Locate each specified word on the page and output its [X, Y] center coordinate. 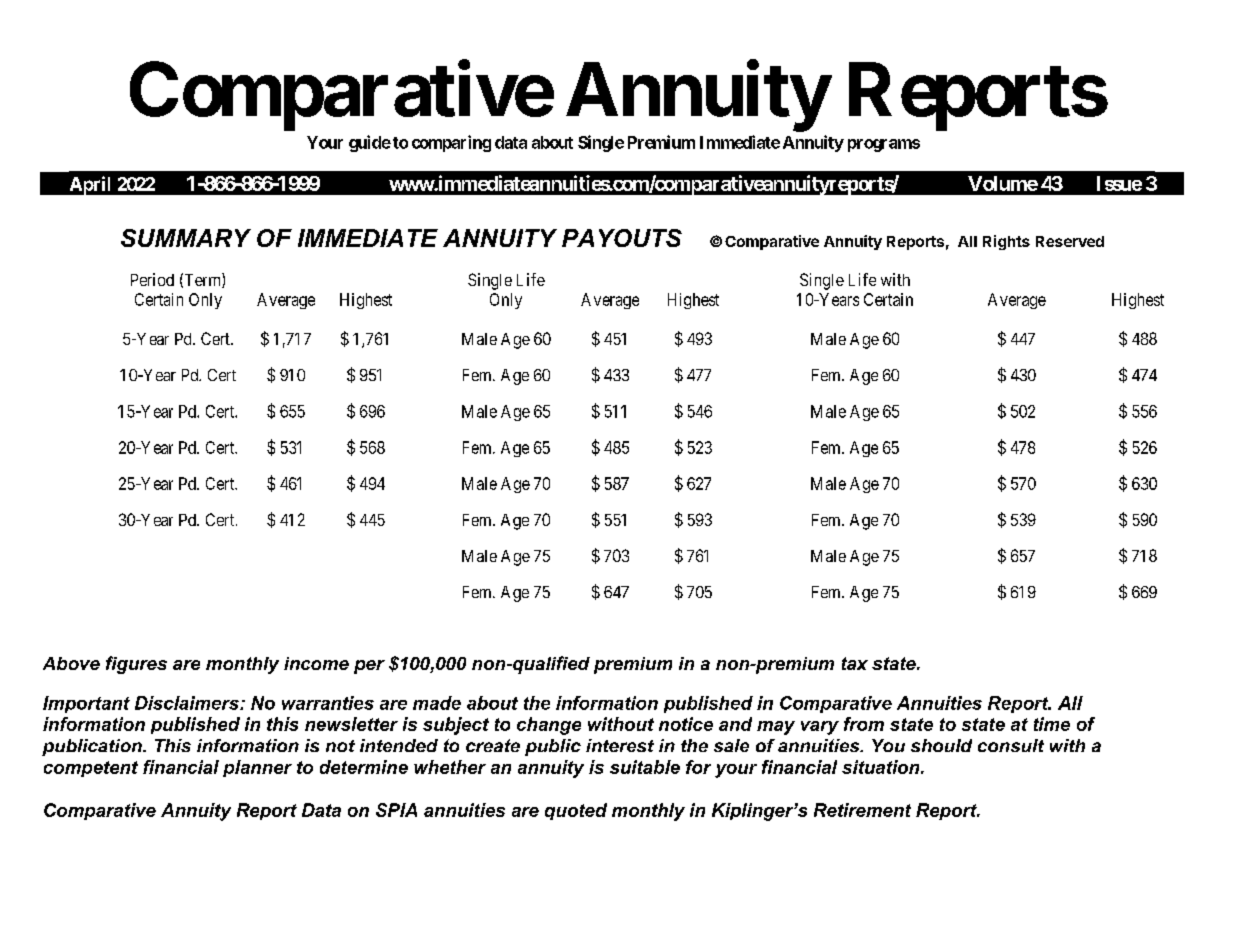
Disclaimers [188, 703]
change [549, 726]
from [864, 724]
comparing [451, 143]
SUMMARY [186, 238]
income [316, 663]
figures [136, 665]
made [437, 703]
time [1052, 724]
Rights [1006, 242]
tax [855, 663]
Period [152, 279]
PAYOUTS [622, 238]
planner [257, 768]
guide [370, 143]
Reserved [1070, 241]
